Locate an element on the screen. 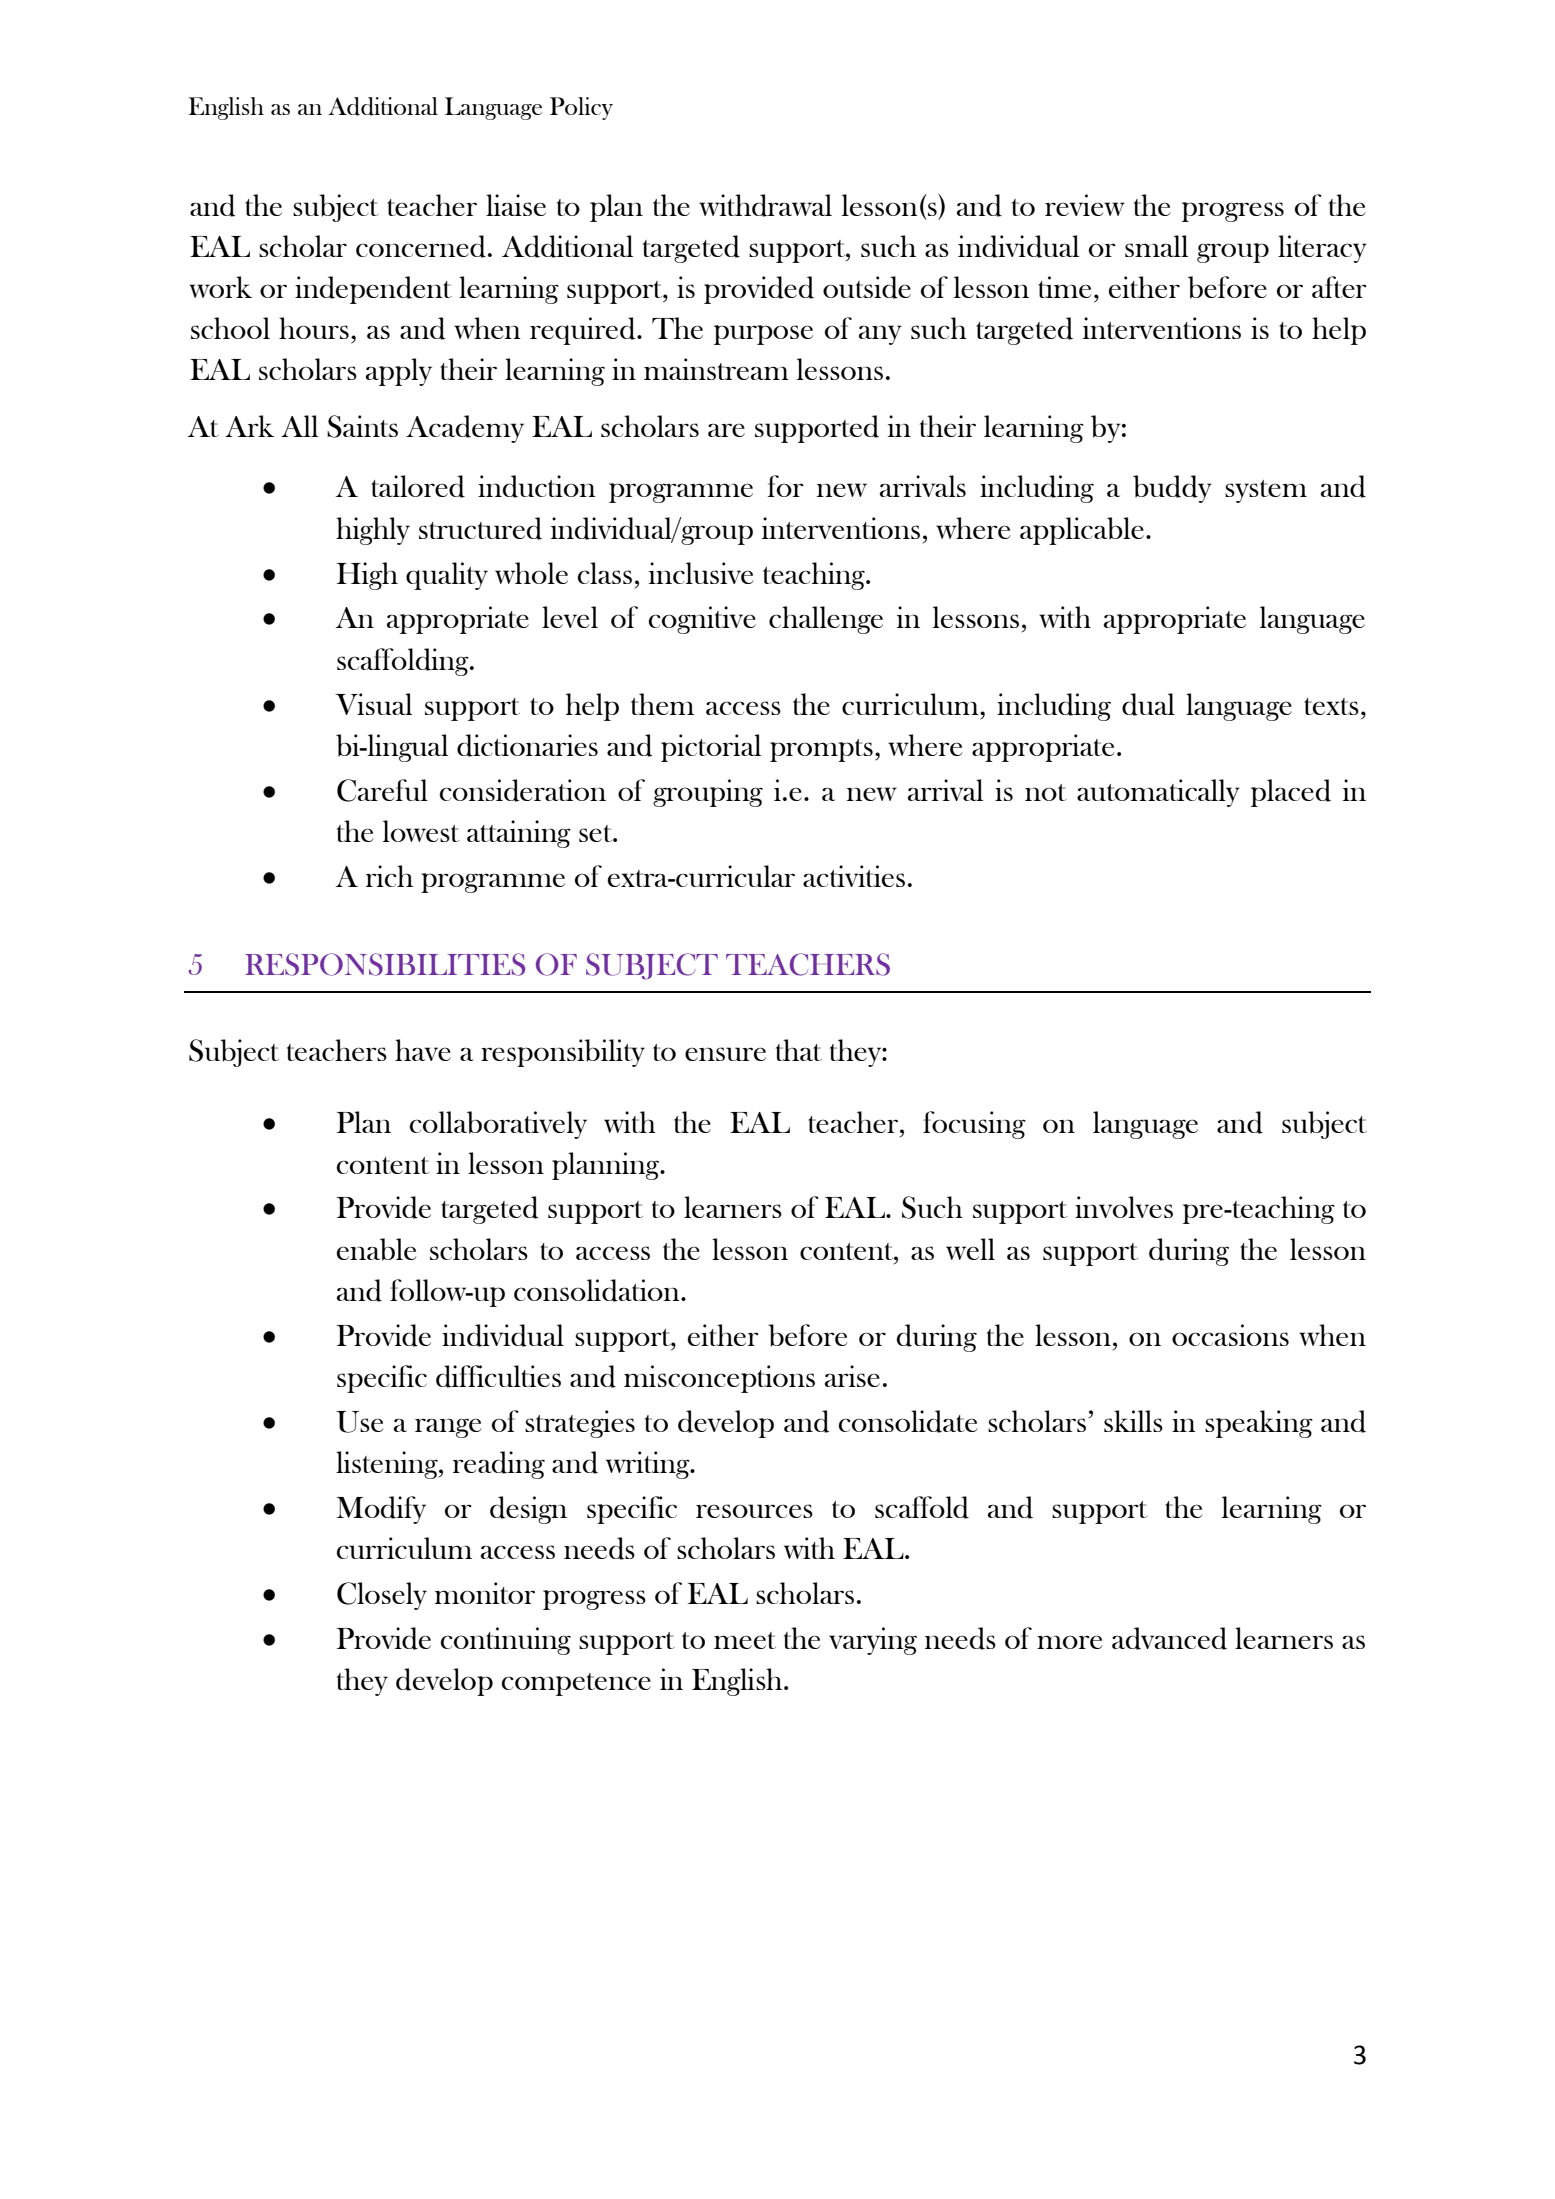 This screenshot has width=1555, height=2199. small is located at coordinates (1156, 246).
